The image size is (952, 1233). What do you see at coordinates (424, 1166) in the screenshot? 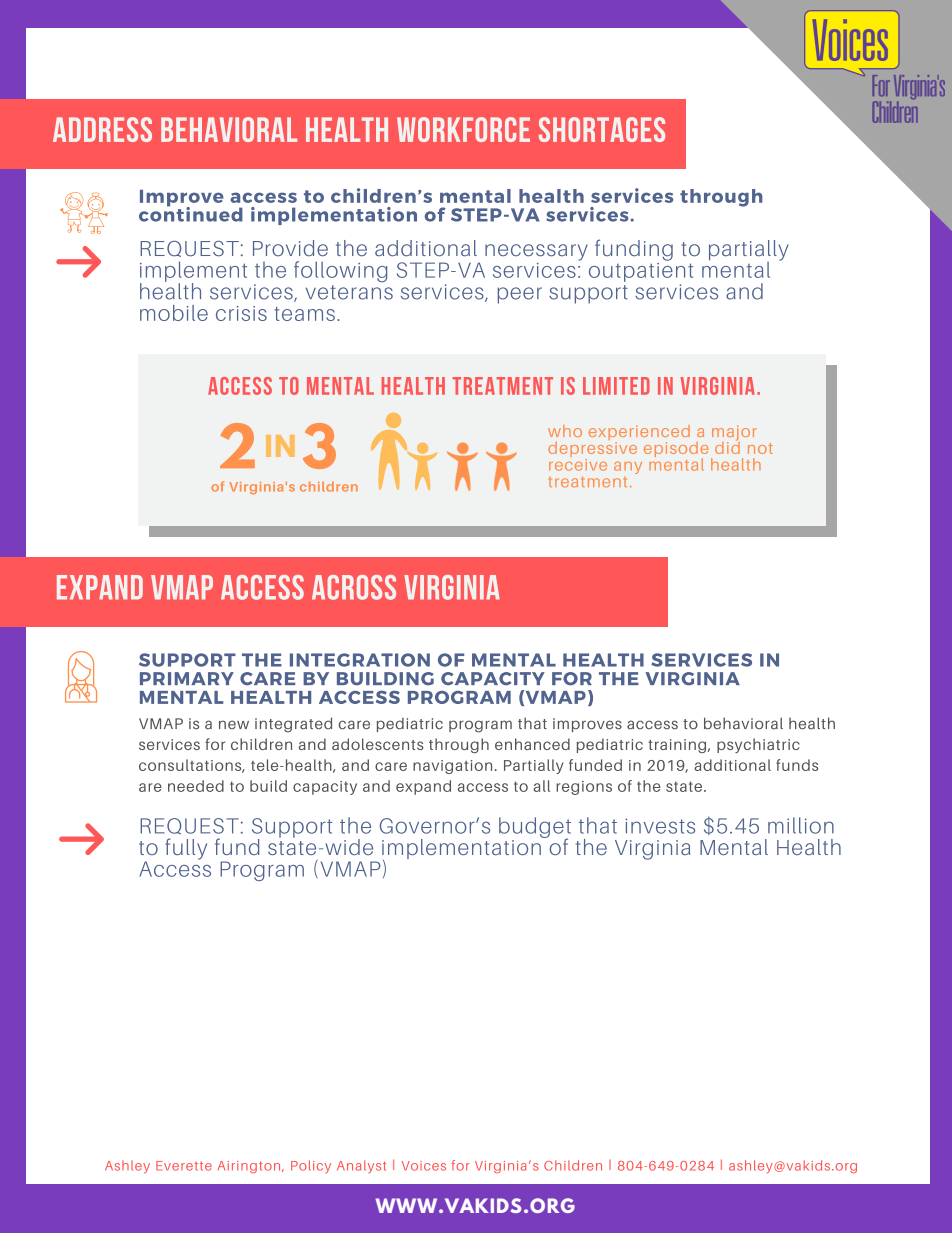
I see `Voices` at bounding box center [424, 1166].
